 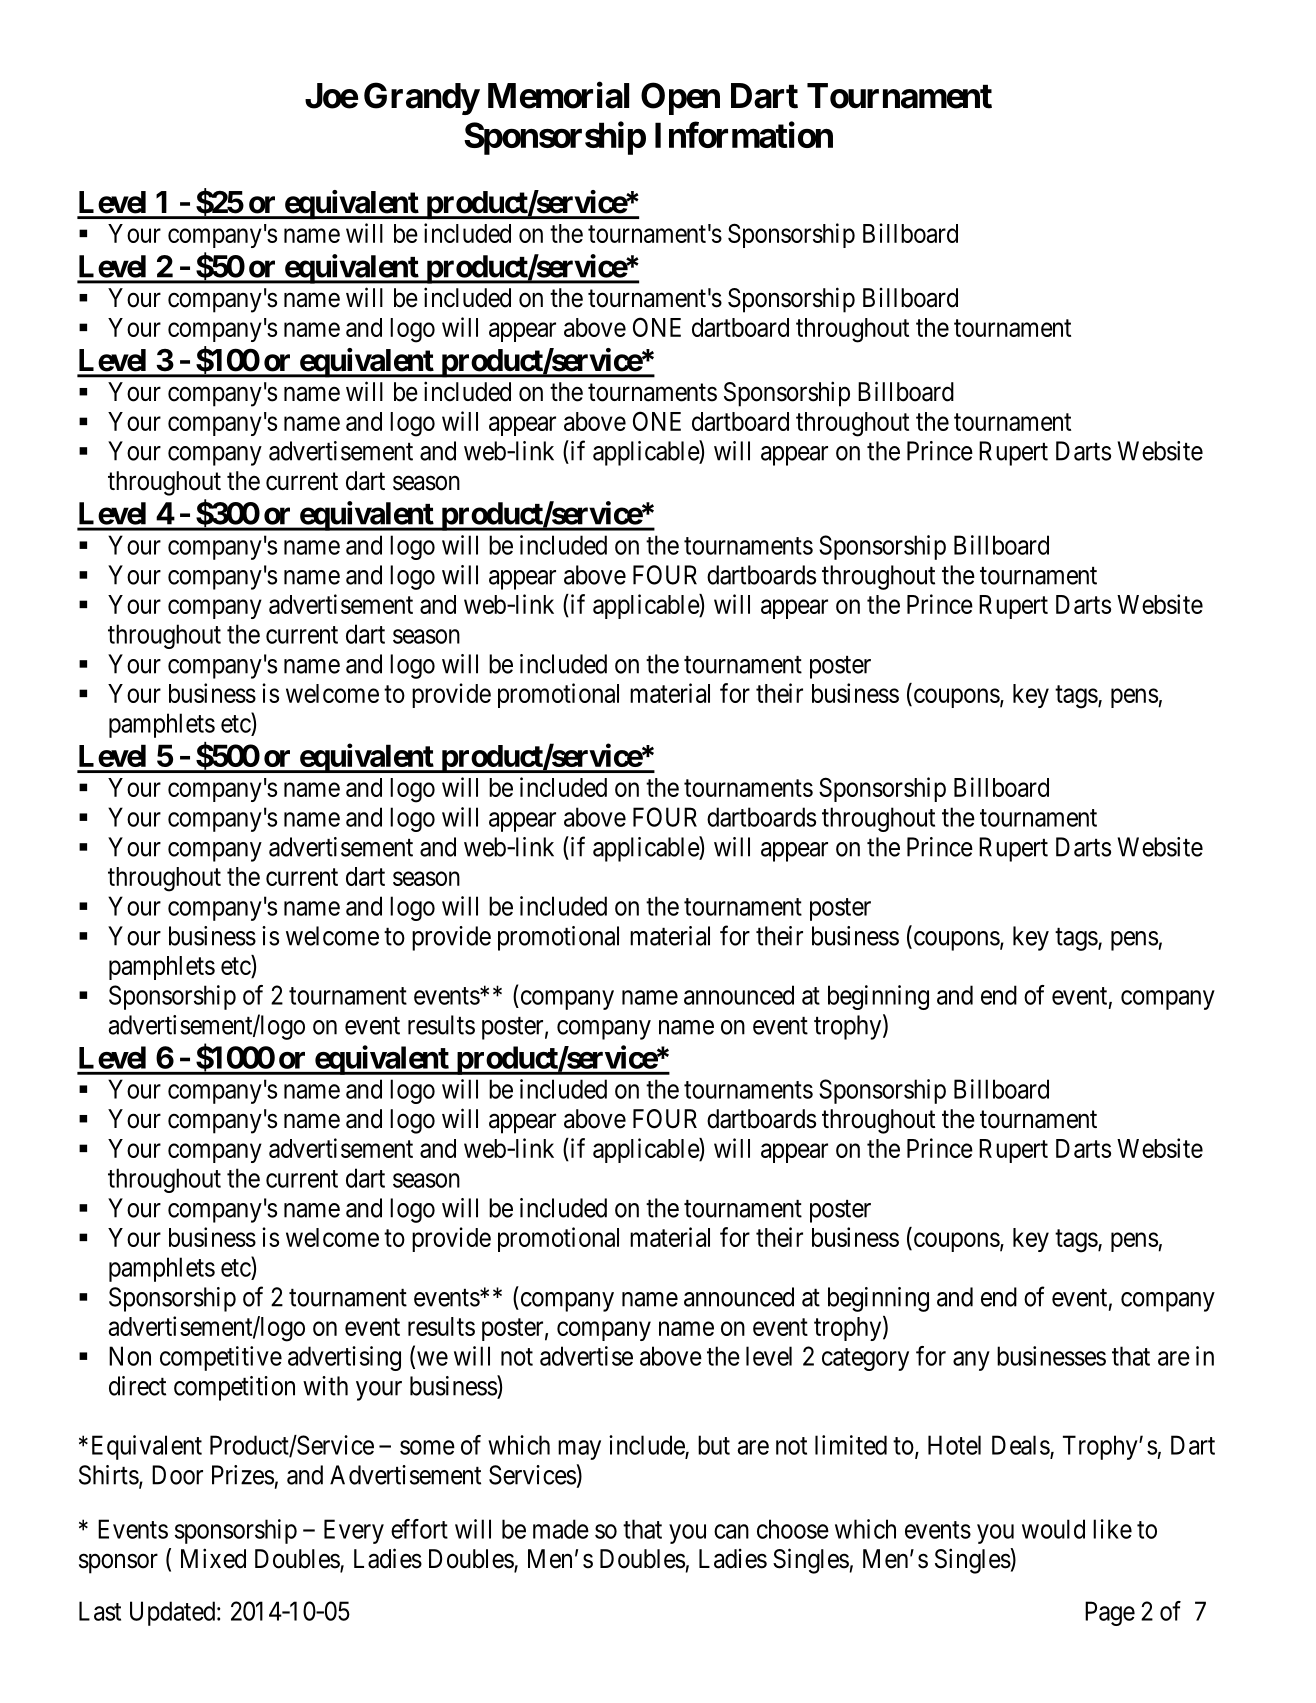 What do you see at coordinates (744, 135) in the screenshot?
I see `Information` at bounding box center [744, 135].
